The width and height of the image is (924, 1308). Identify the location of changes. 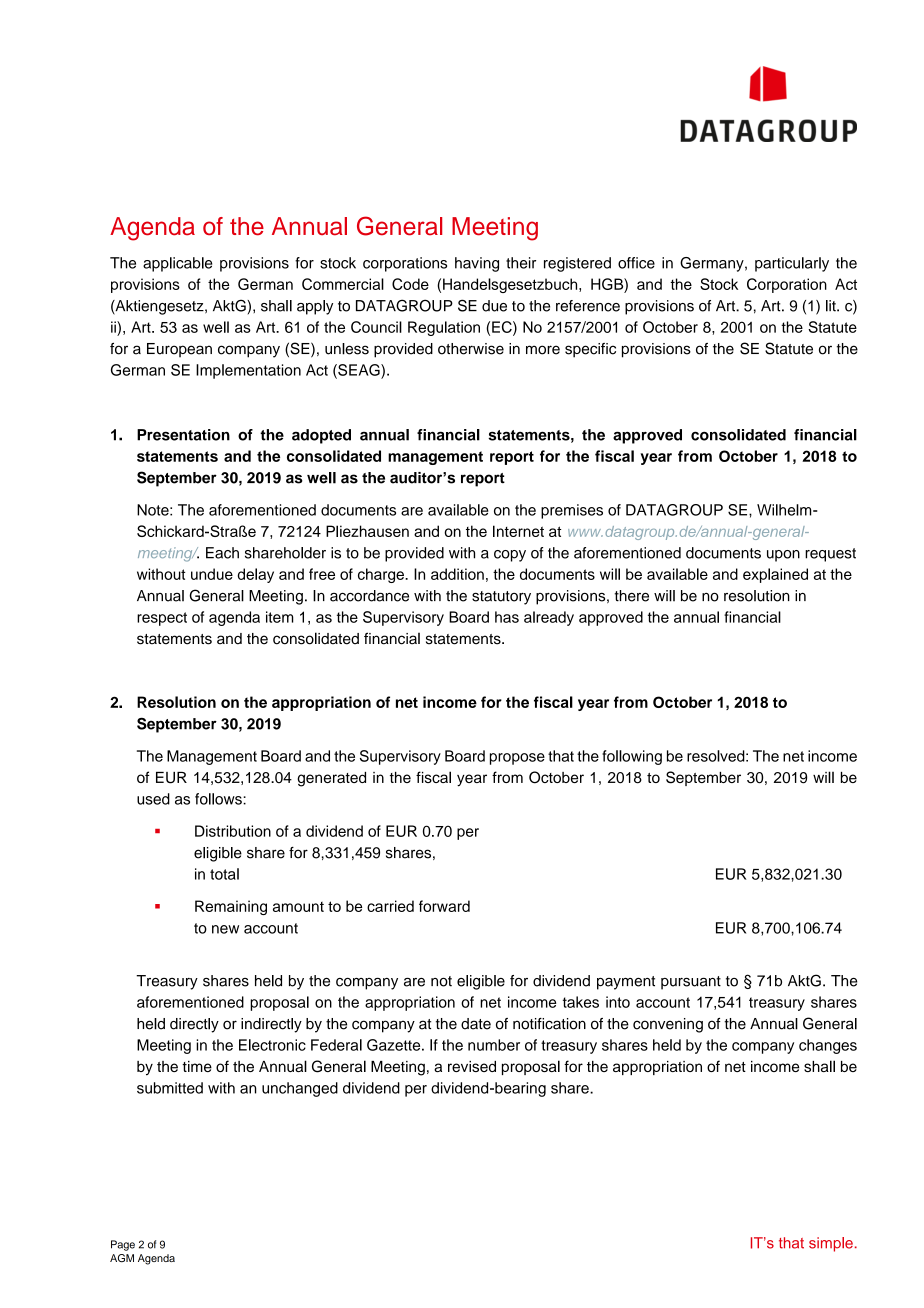
(828, 1046).
